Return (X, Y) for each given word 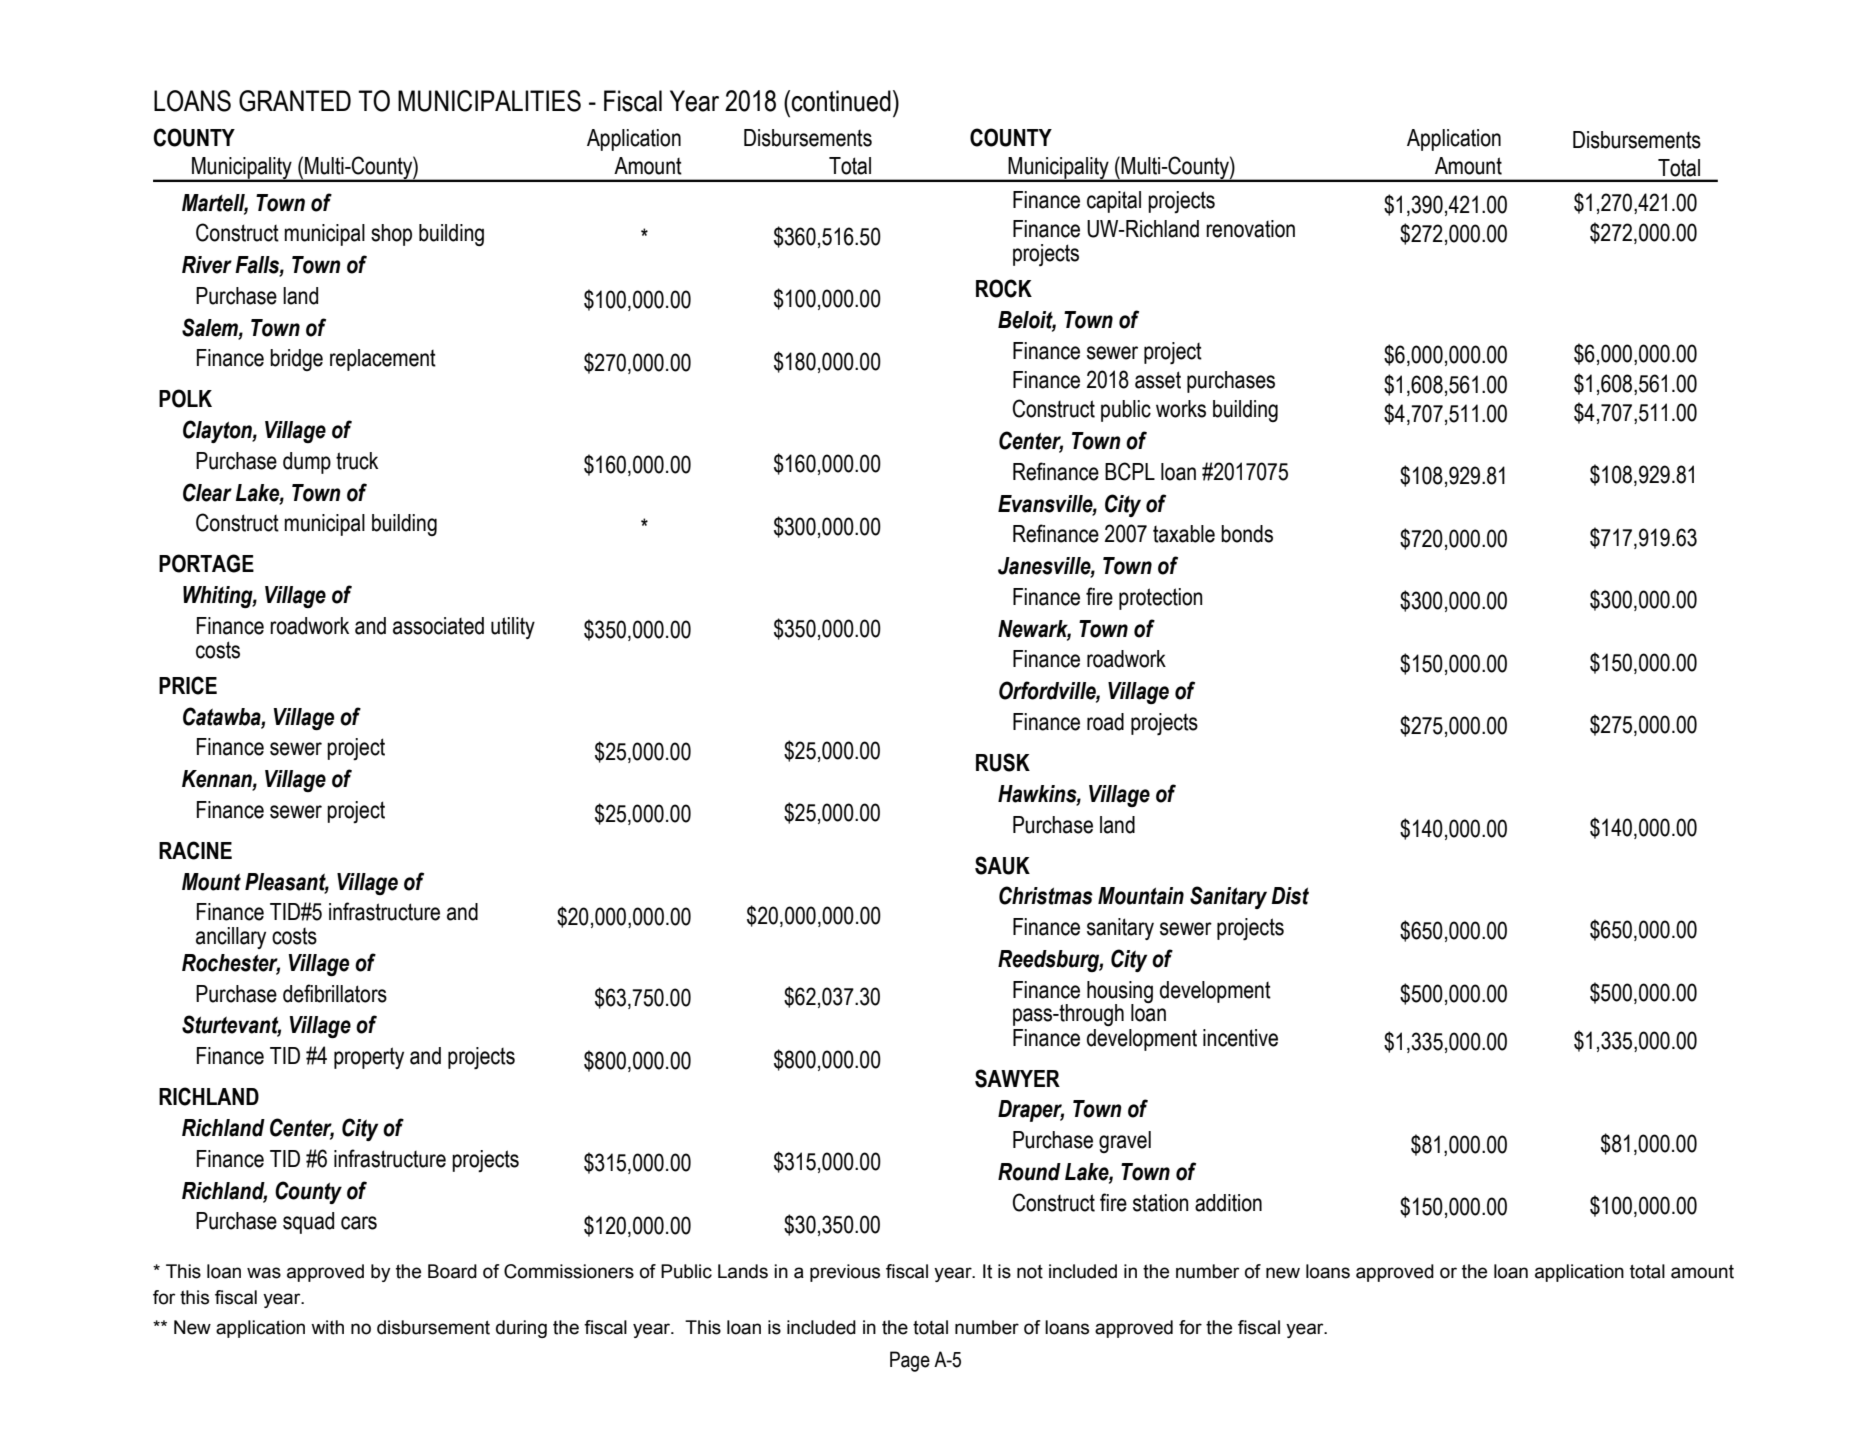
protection (1161, 599)
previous (845, 1273)
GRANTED (295, 101)
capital (1114, 202)
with (327, 1327)
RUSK (1003, 762)
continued (841, 101)
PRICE (188, 685)
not (1030, 1272)
